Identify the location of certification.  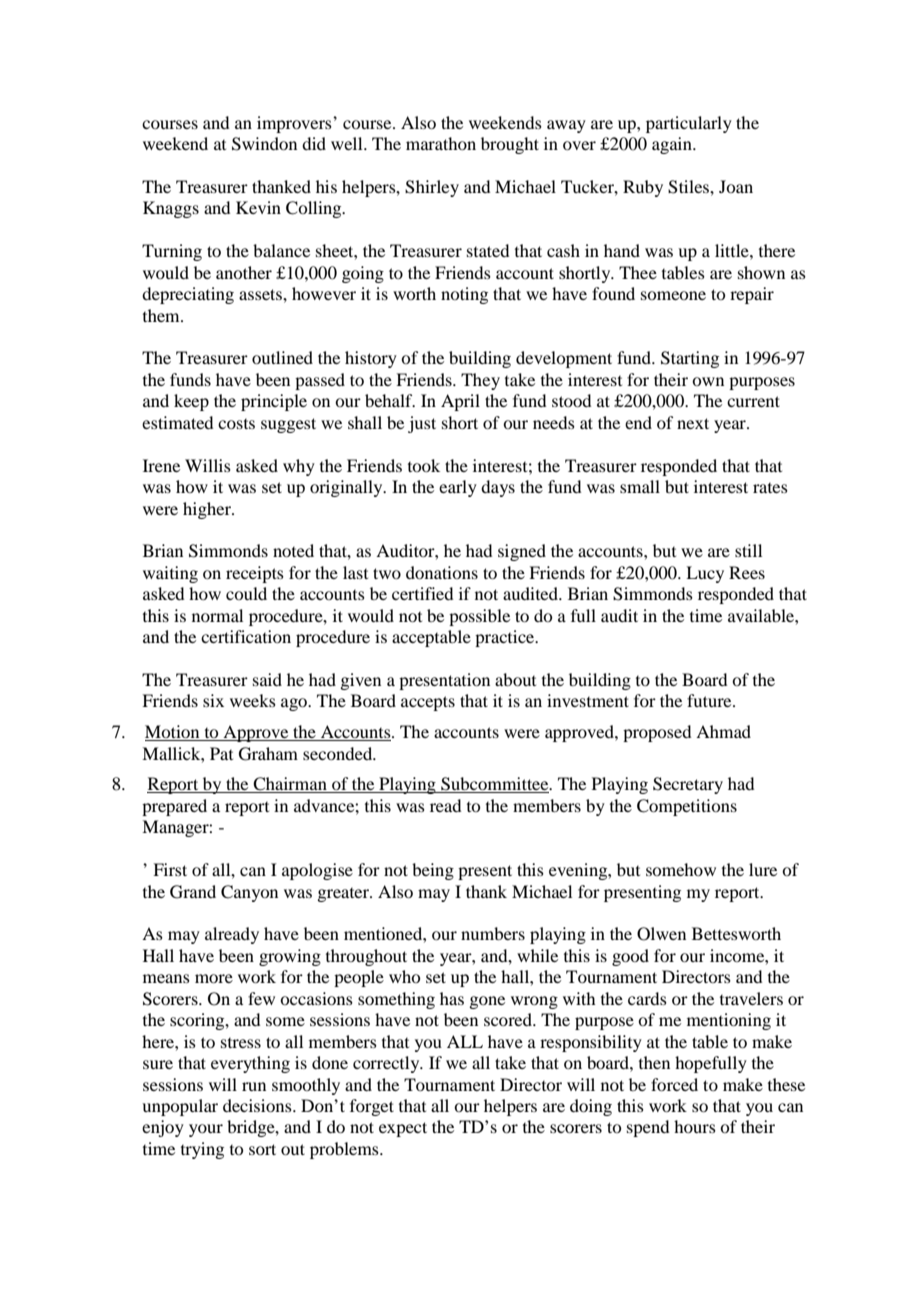
(246, 636).
